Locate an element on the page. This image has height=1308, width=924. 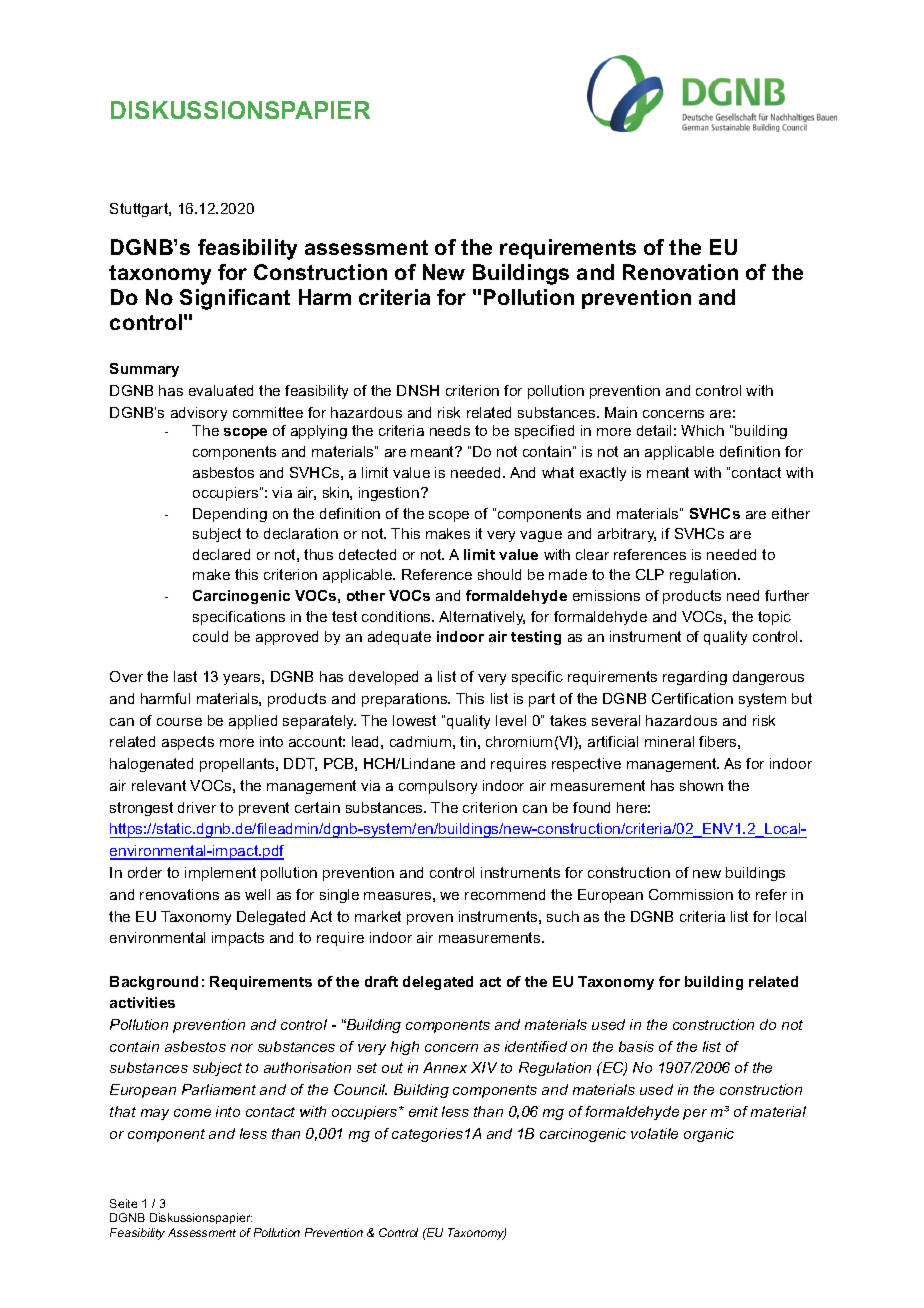
Which is located at coordinates (702, 430).
